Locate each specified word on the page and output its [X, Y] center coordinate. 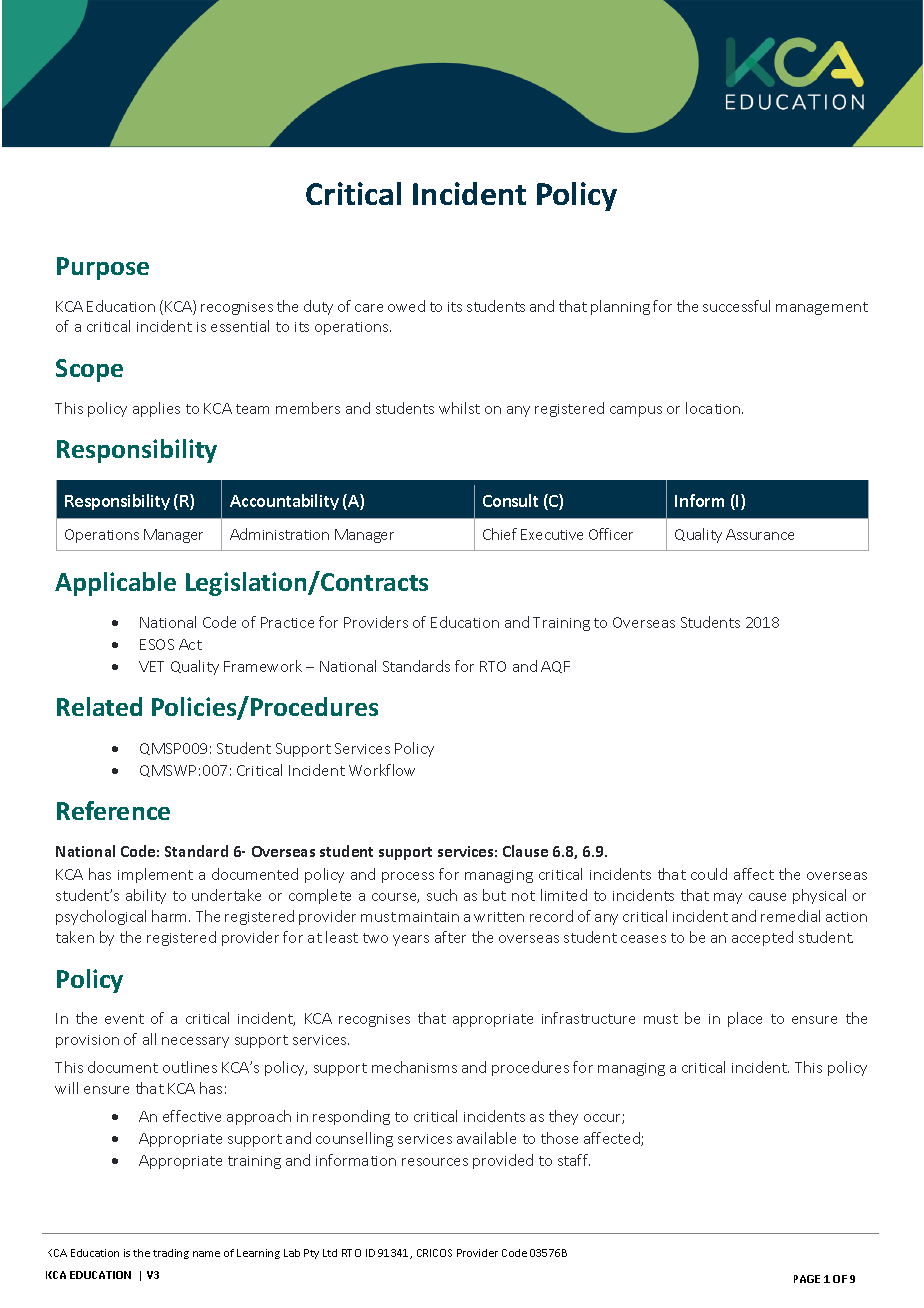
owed [406, 306]
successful [736, 306]
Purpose [103, 268]
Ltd [330, 1253]
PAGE [807, 1279]
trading [171, 1254]
